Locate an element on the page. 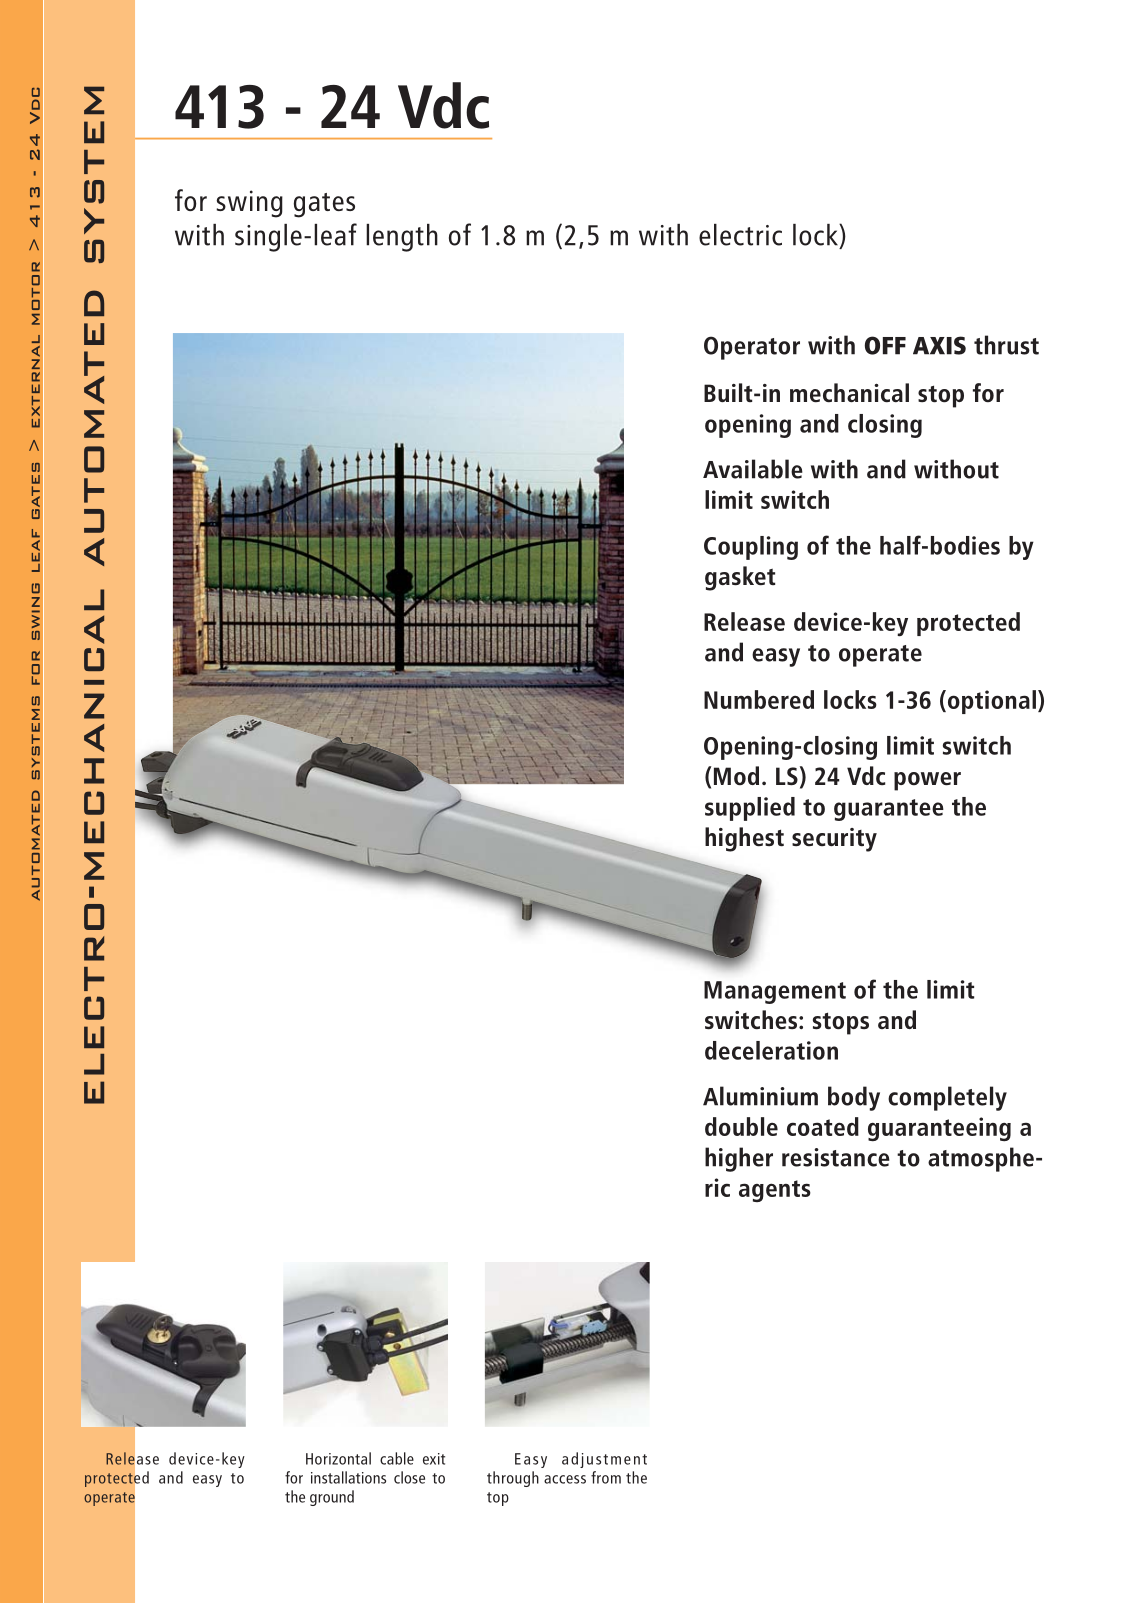  adjustment is located at coordinates (604, 1460).
